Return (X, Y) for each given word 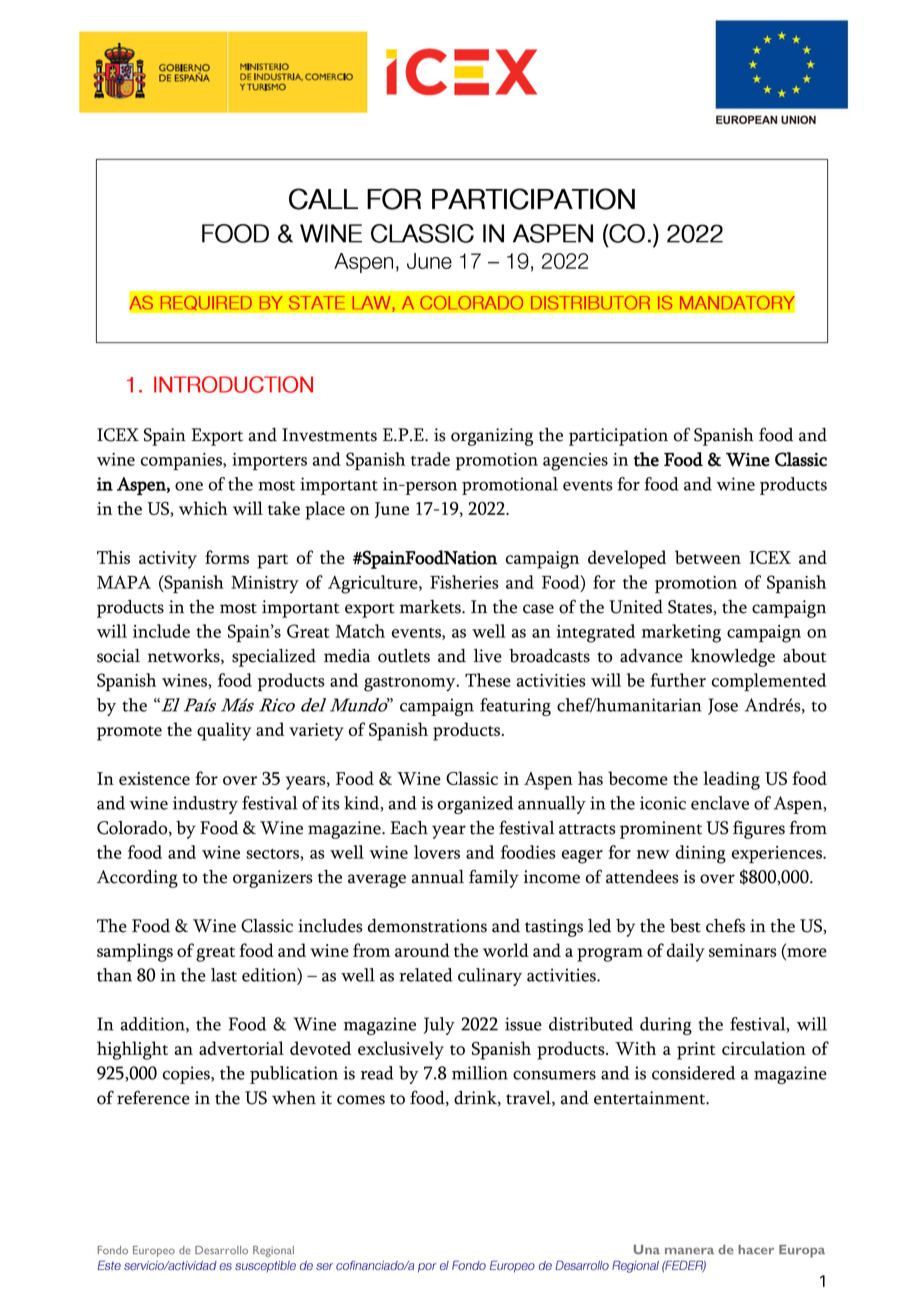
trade (430, 459)
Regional (273, 1251)
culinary (490, 977)
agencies (575, 462)
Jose (723, 706)
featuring (515, 707)
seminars (743, 950)
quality (224, 731)
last (224, 975)
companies (182, 461)
